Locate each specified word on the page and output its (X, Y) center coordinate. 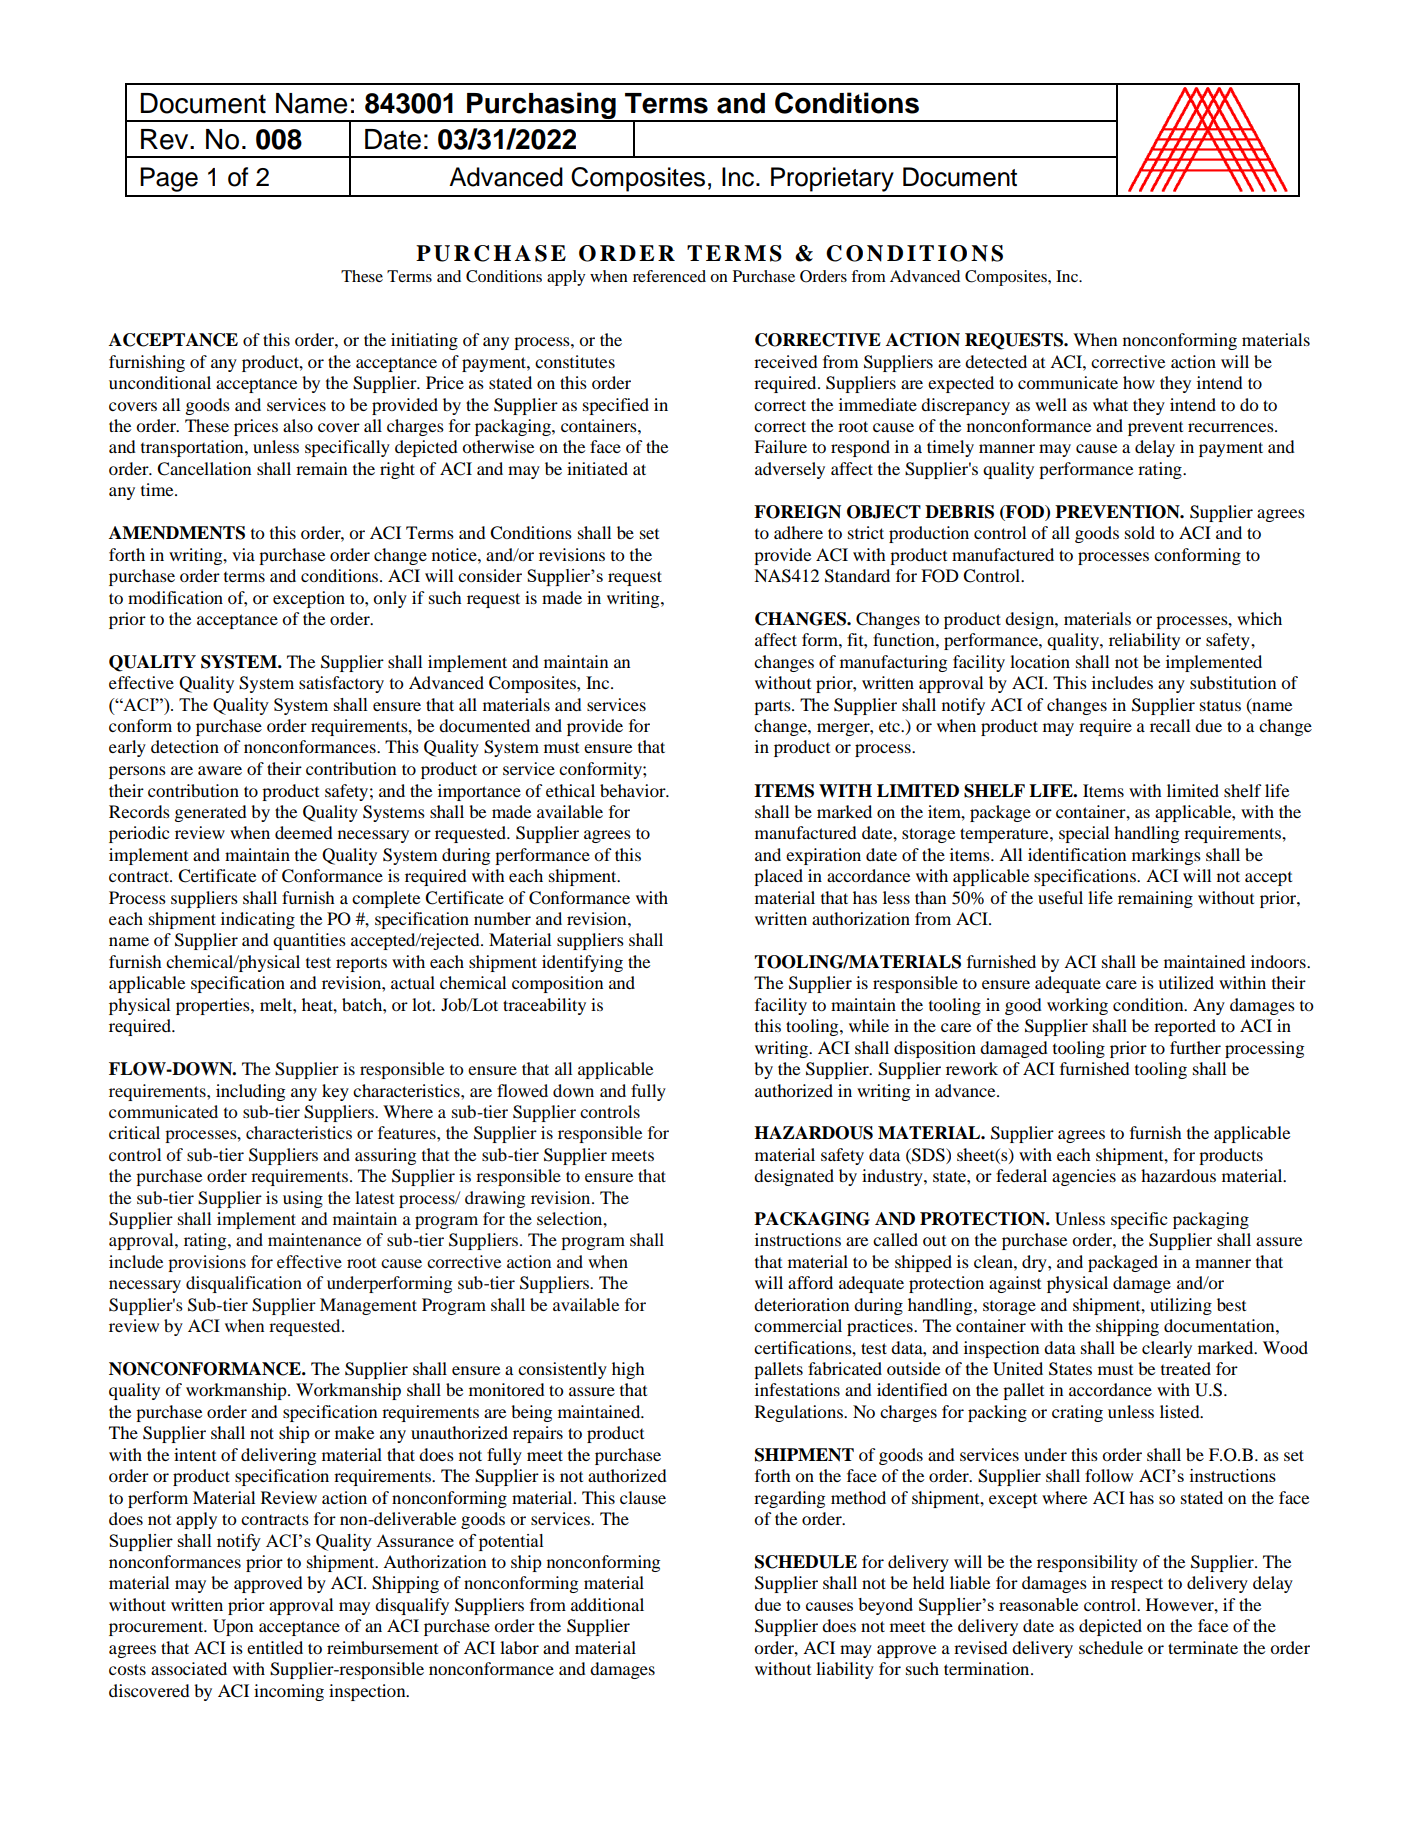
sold (1140, 532)
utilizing (1181, 1306)
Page (169, 179)
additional (607, 1604)
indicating (258, 920)
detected (996, 361)
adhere (798, 532)
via (243, 554)
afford (810, 1282)
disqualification (244, 1284)
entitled (275, 1647)
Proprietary (832, 179)
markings (1166, 856)
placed (778, 877)
